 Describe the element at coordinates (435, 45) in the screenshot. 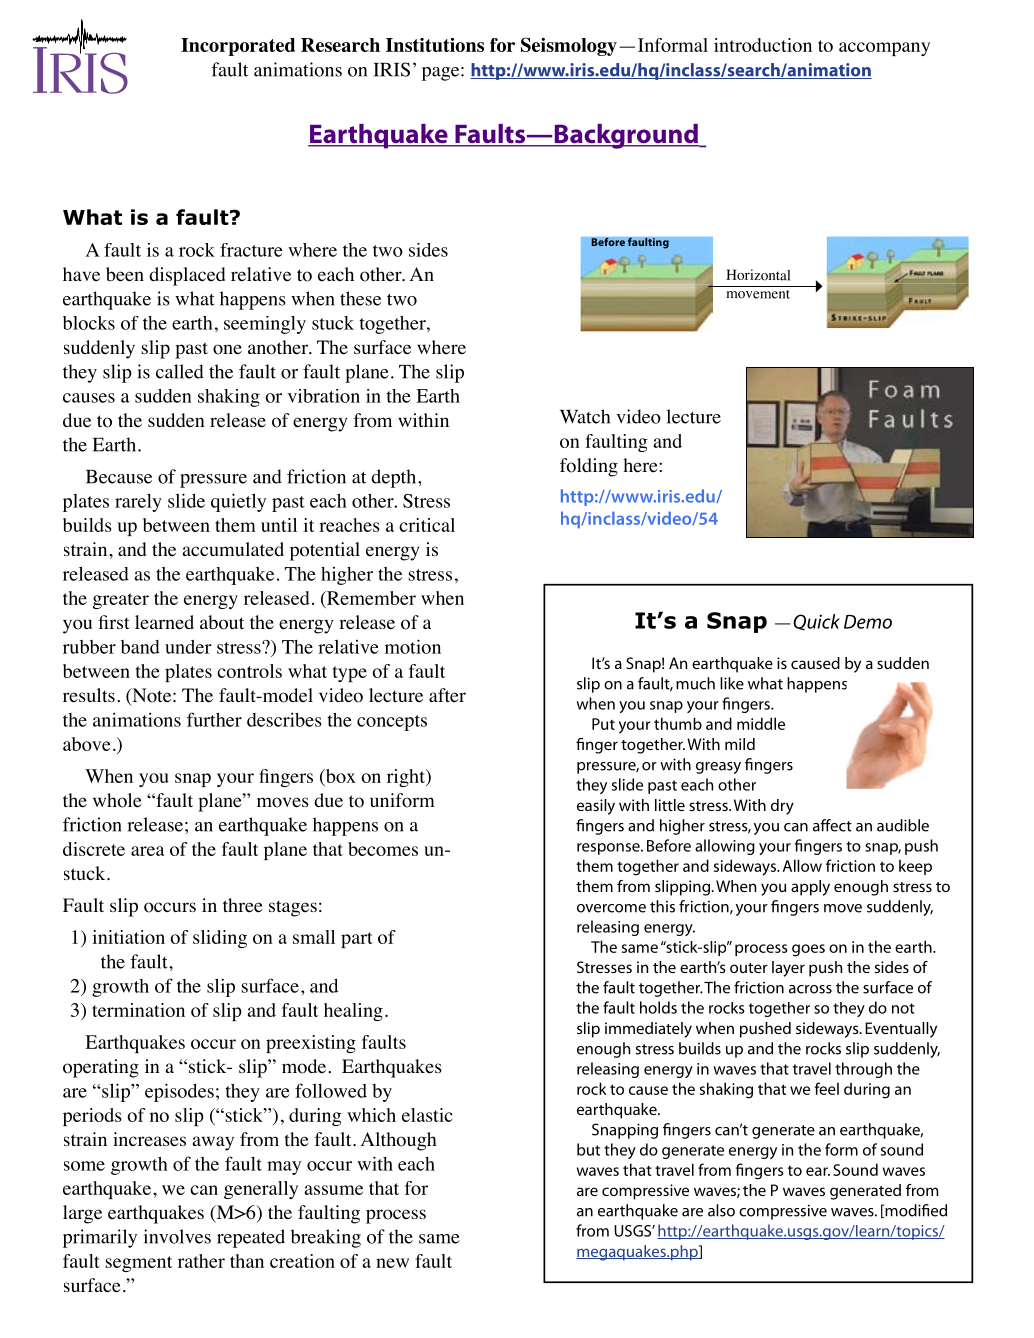

I see `Institutions` at that location.
